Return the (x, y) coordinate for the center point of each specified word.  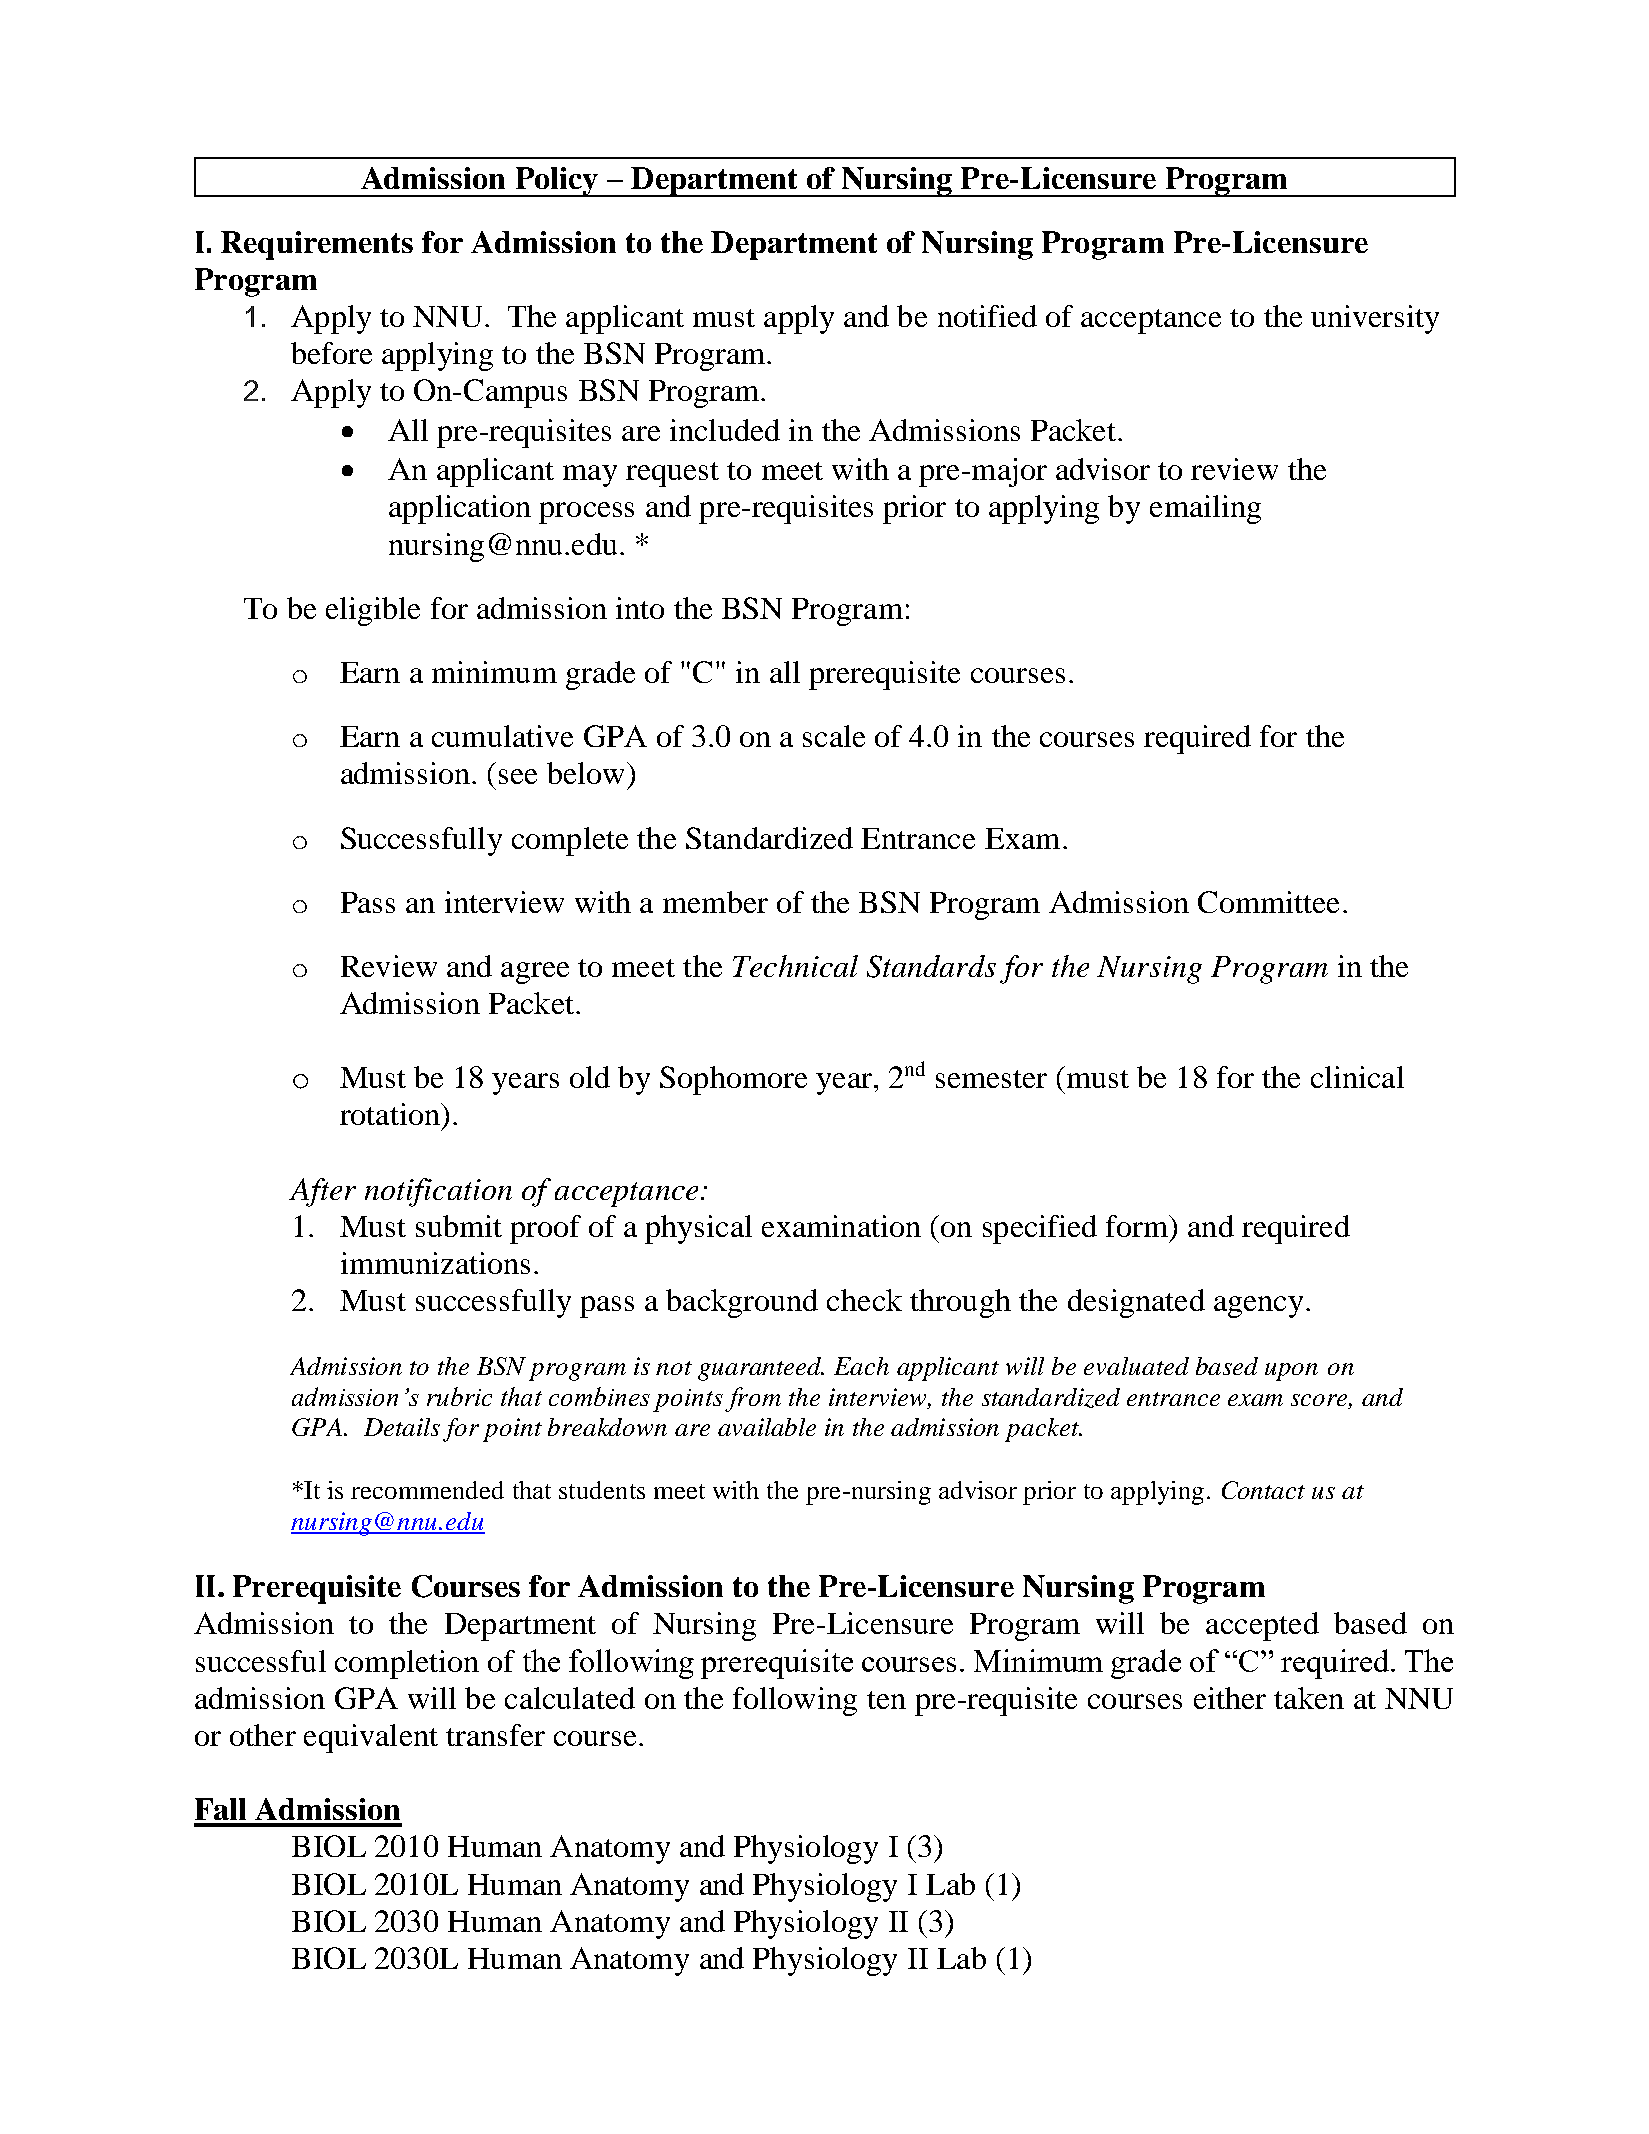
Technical (795, 966)
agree (535, 973)
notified (987, 316)
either (1230, 1698)
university (1375, 319)
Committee (1268, 902)
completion (407, 1664)
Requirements (317, 245)
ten (886, 1700)
